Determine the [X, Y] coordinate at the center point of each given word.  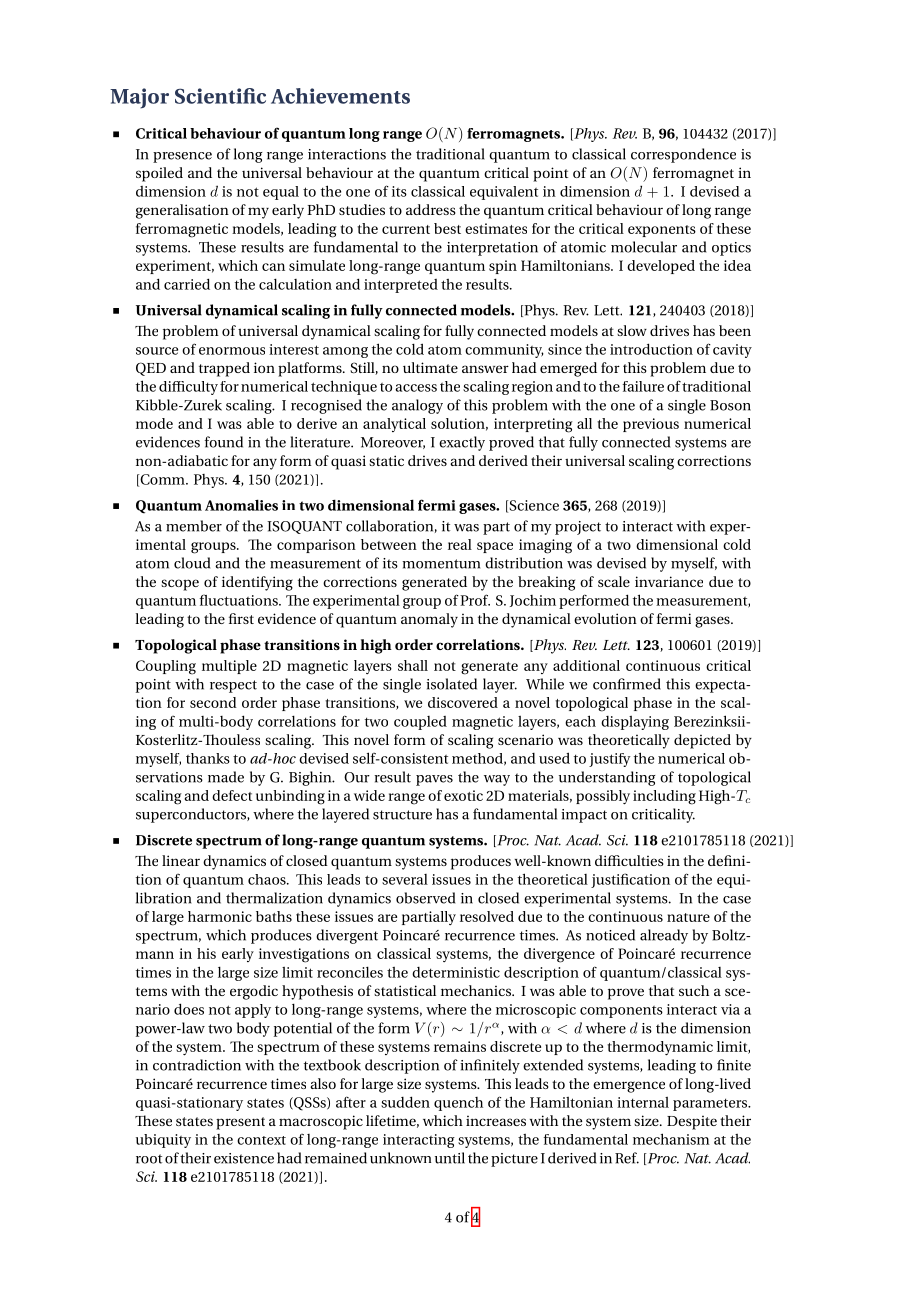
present [240, 1123]
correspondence [683, 155]
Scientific [220, 96]
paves [434, 780]
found [224, 442]
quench [458, 1104]
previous [651, 425]
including [664, 797]
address [431, 209]
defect [232, 795]
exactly [462, 443]
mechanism [671, 1139]
